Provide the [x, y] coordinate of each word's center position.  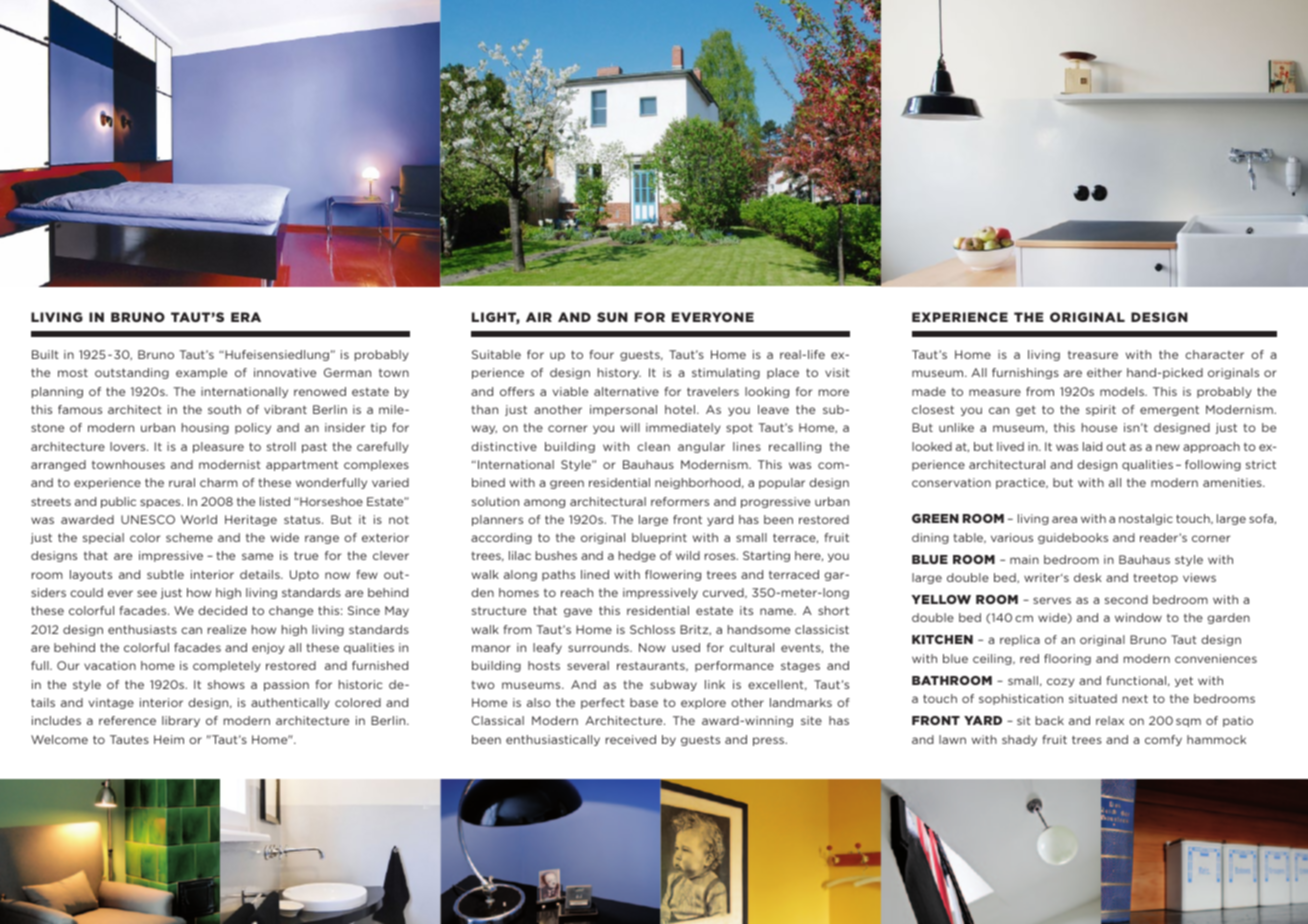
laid [1092, 446]
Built [45, 354]
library [181, 721]
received [631, 739]
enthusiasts [142, 629]
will [630, 427]
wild [688, 555]
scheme [189, 537]
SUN [612, 317]
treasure [1093, 355]
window [1138, 617]
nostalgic [1146, 519]
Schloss [652, 629]
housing [205, 428]
